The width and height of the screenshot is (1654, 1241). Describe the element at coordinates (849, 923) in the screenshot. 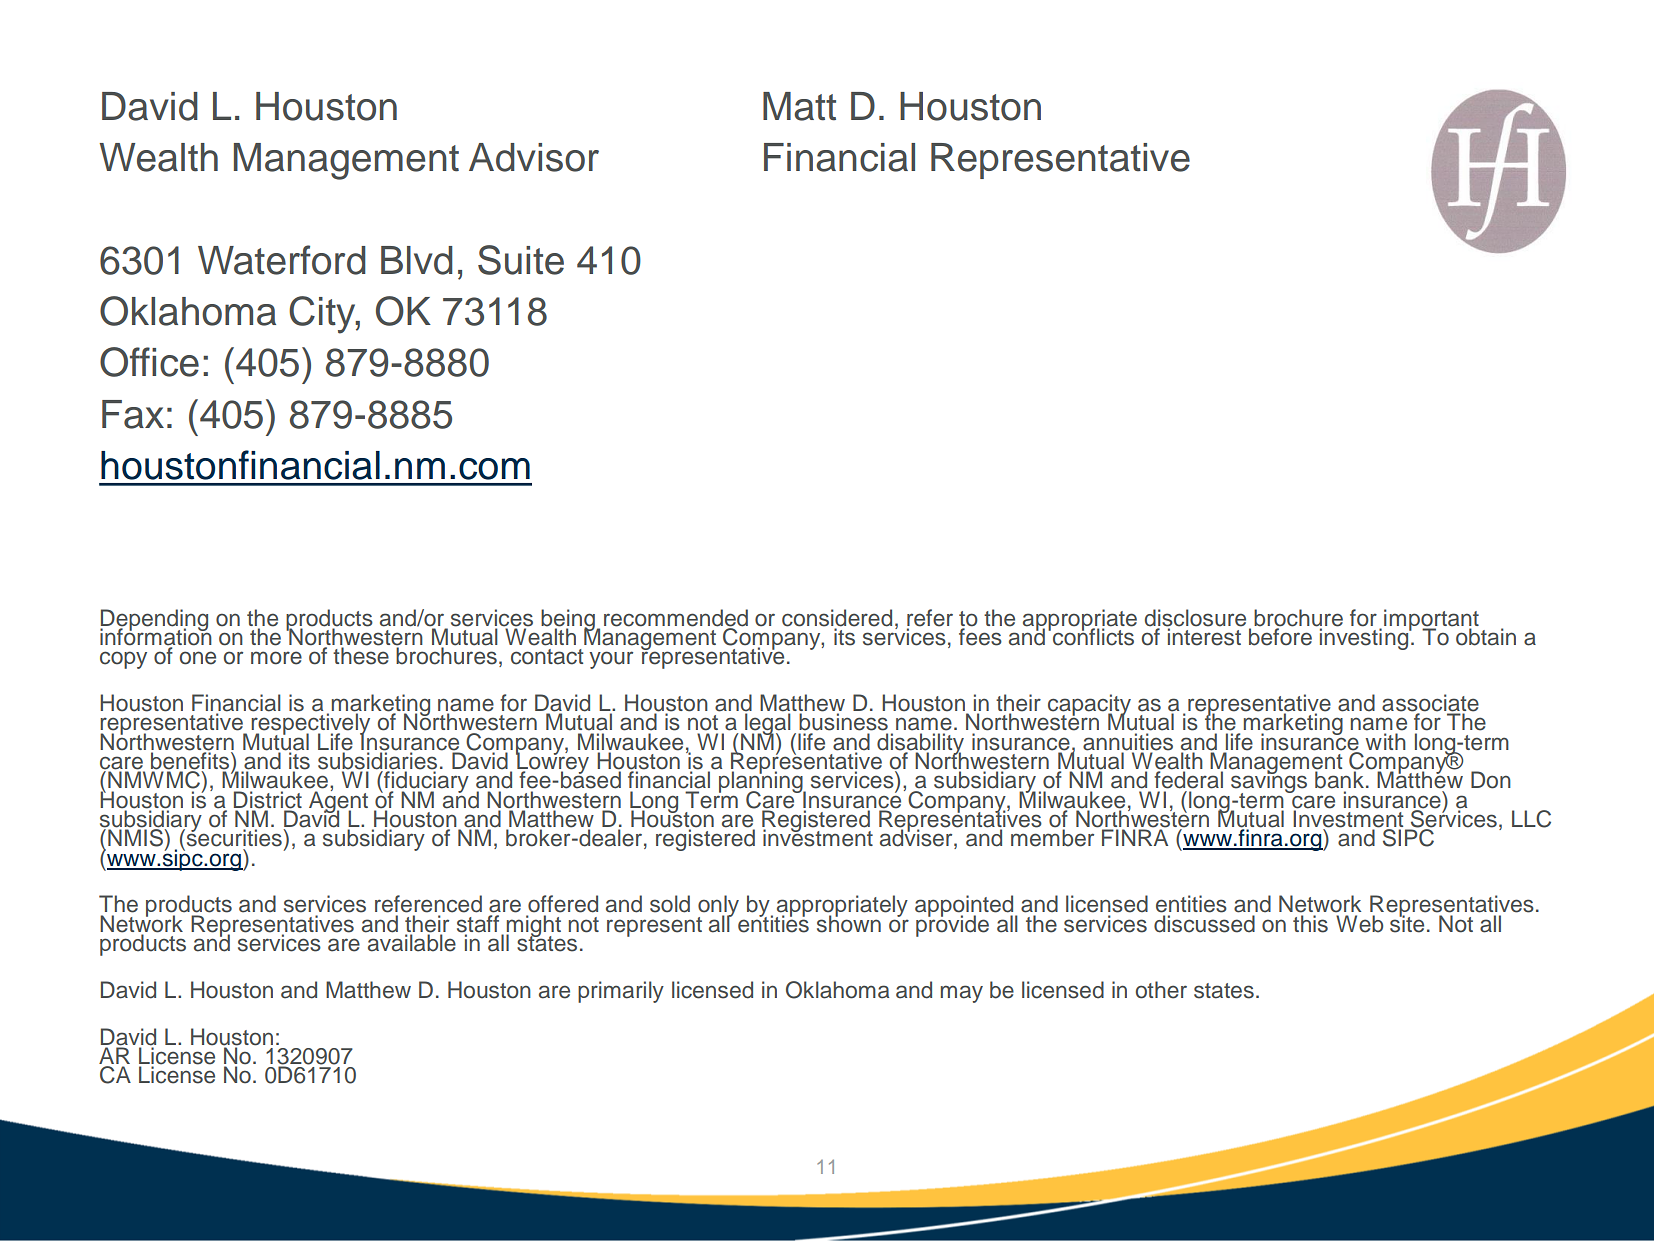

I see `shown` at that location.
